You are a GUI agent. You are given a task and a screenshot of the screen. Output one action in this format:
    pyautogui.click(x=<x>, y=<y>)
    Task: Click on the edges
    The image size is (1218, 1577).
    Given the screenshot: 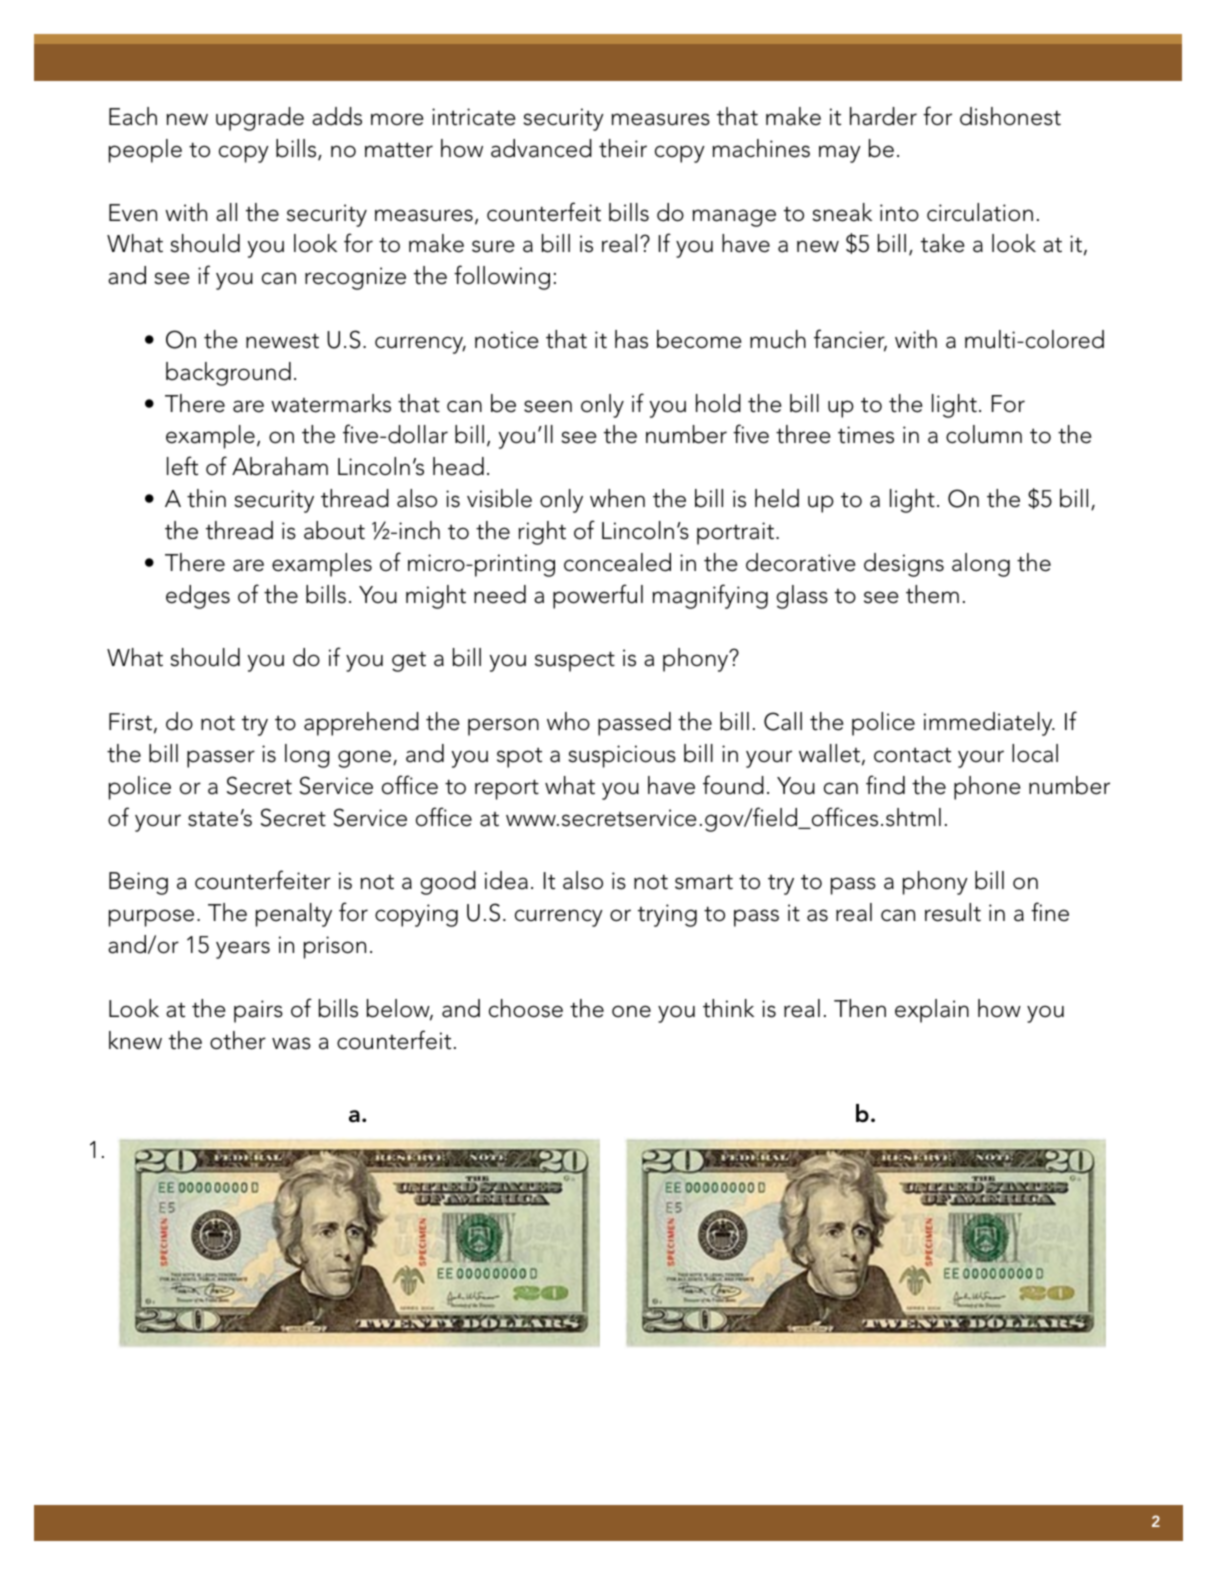 What is the action you would take?
    pyautogui.click(x=198, y=597)
